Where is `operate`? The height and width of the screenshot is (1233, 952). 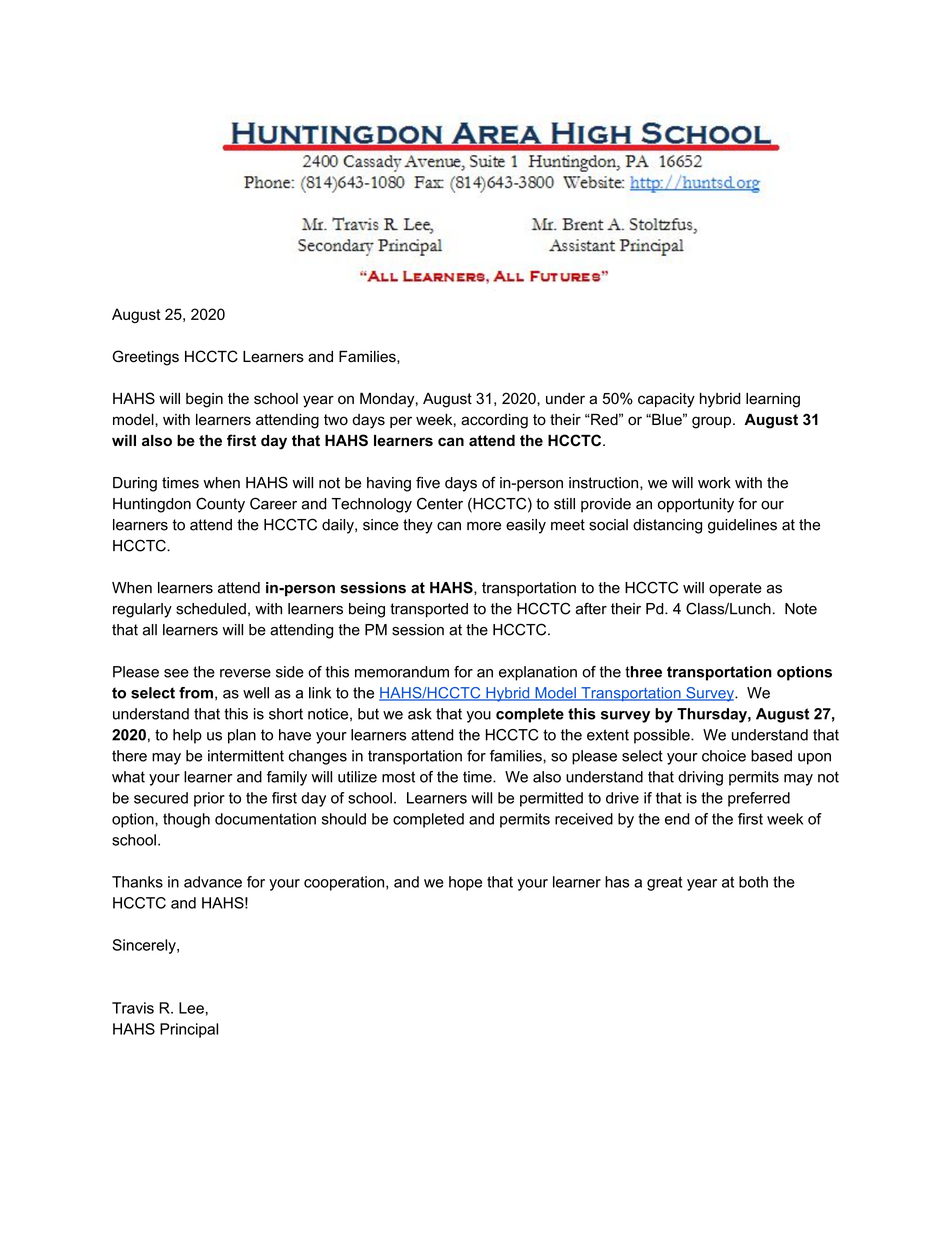
operate is located at coordinates (735, 589).
